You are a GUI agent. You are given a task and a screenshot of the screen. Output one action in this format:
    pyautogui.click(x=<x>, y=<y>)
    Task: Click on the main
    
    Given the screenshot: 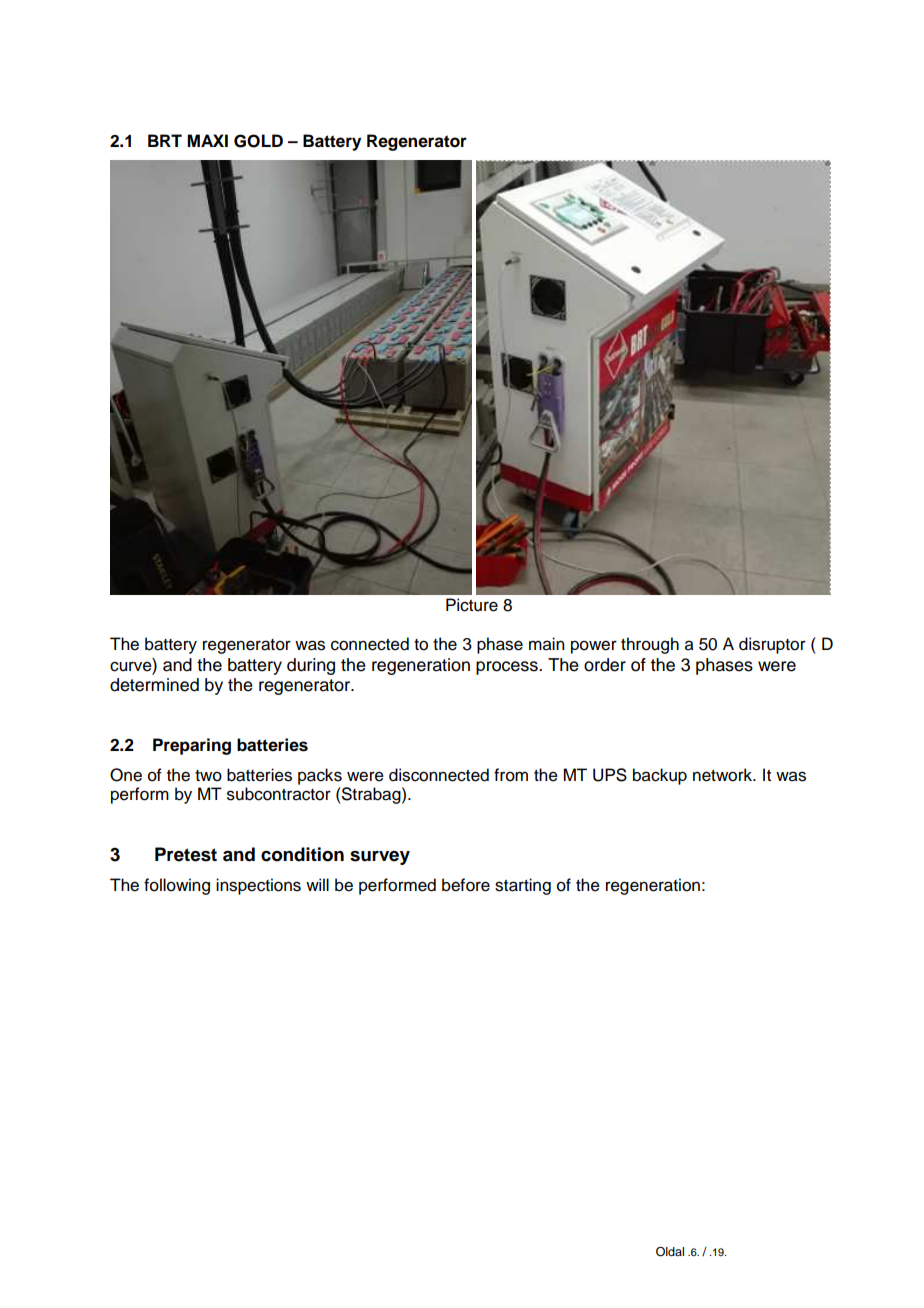 What is the action you would take?
    pyautogui.click(x=546, y=644)
